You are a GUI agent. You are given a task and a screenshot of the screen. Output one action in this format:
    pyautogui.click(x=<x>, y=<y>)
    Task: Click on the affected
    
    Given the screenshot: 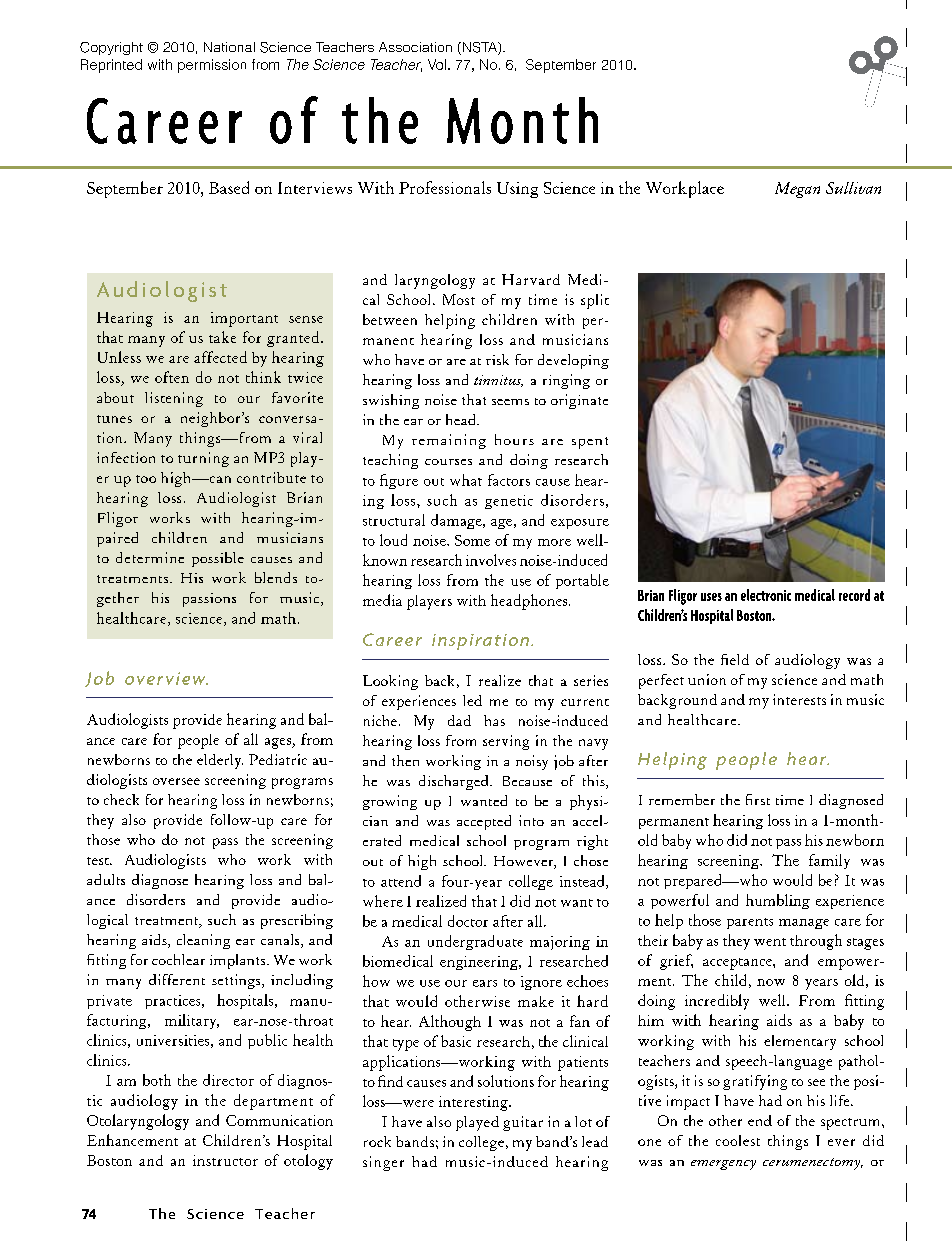 What is the action you would take?
    pyautogui.click(x=220, y=357)
